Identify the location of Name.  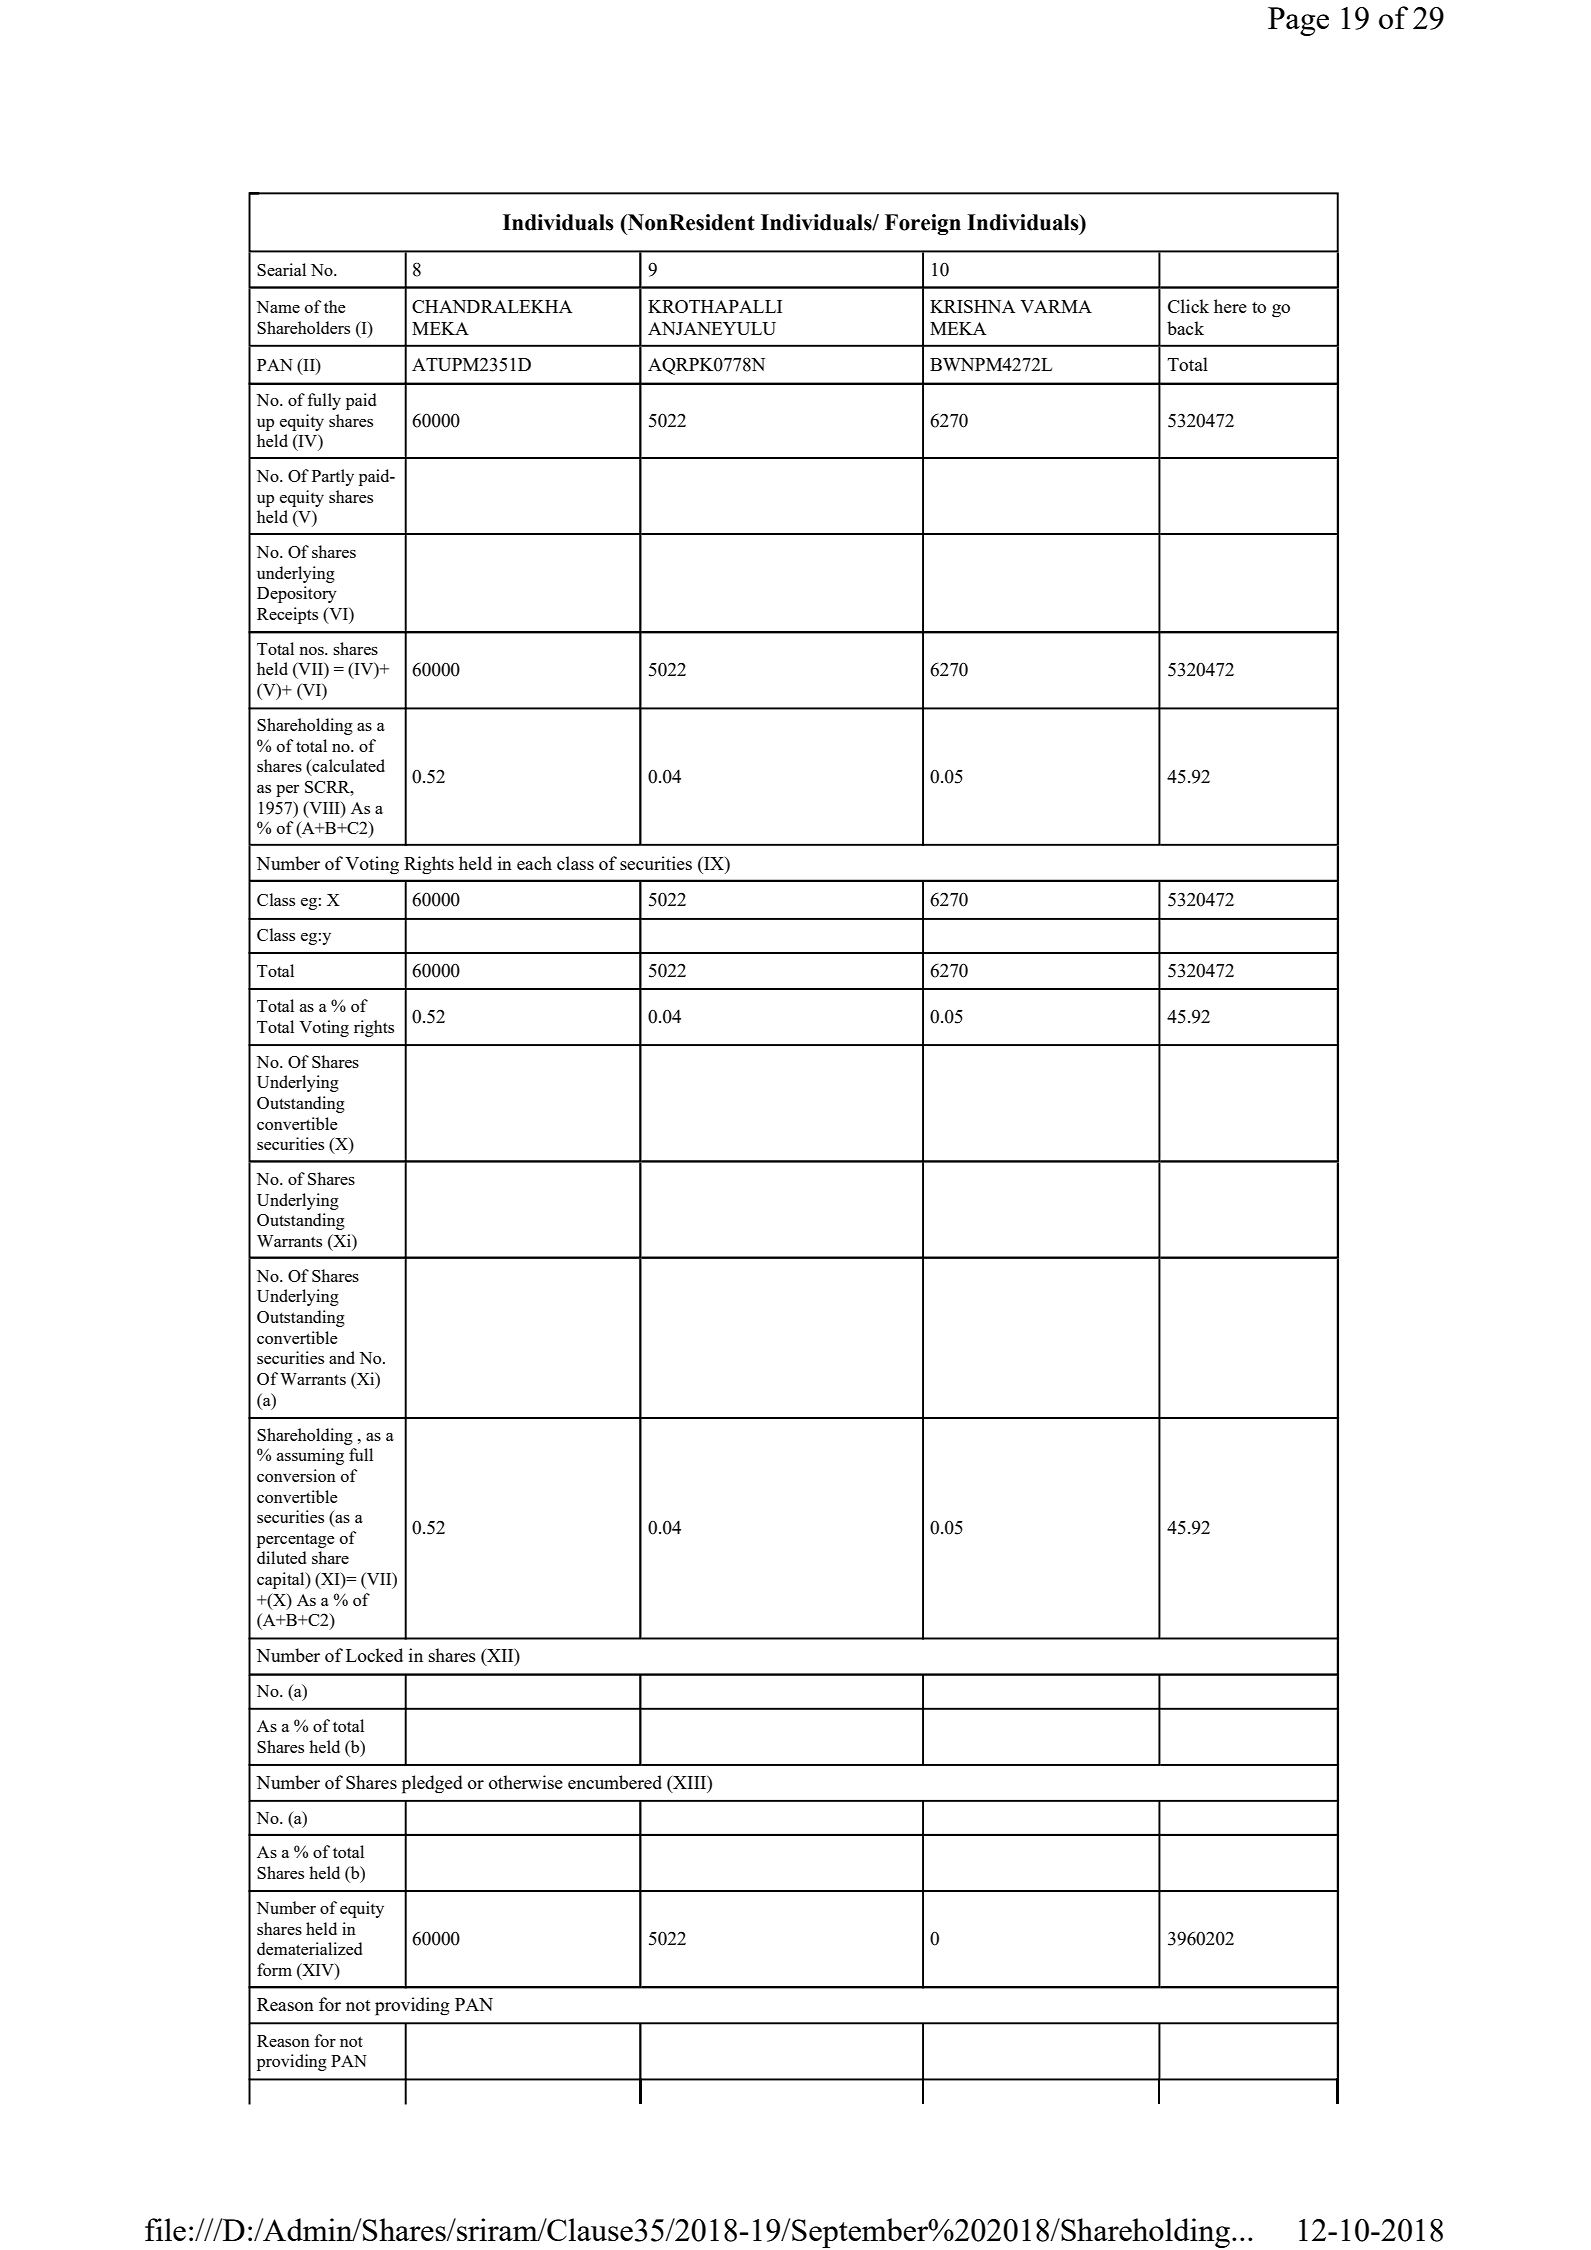
(278, 307).
